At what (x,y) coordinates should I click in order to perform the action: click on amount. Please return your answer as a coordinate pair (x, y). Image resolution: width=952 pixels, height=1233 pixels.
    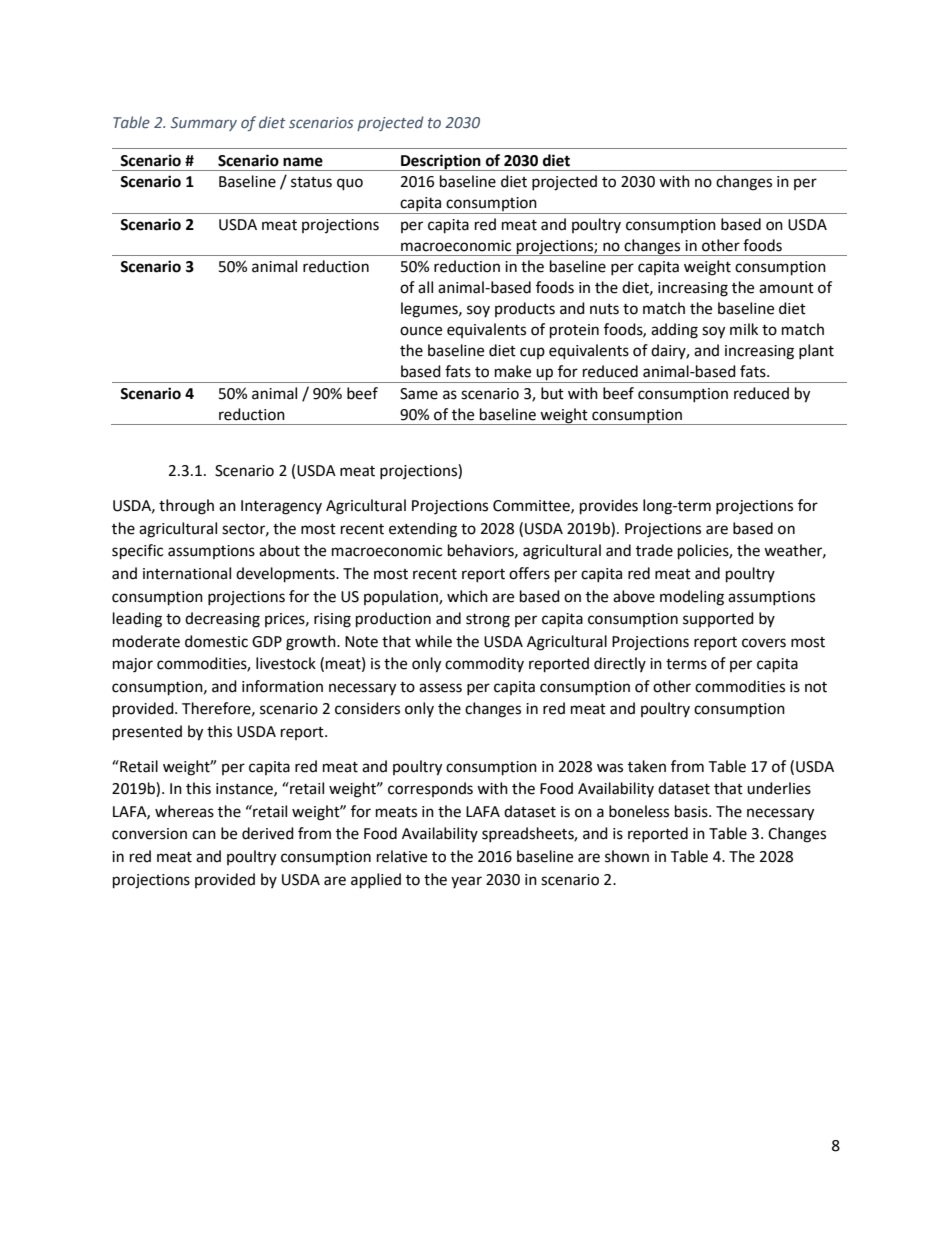
    Looking at the image, I should click on (786, 288).
